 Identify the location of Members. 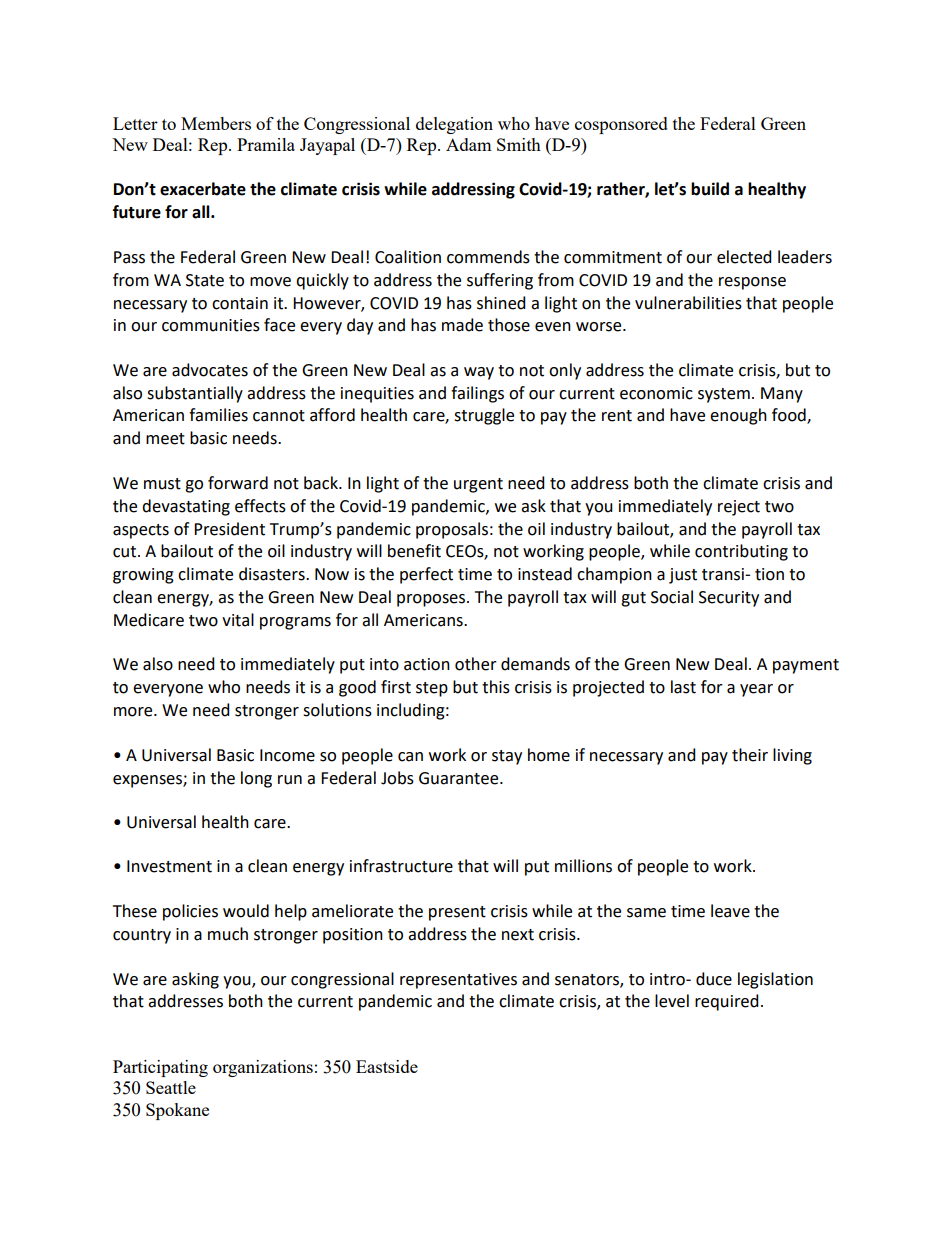
(216, 123).
